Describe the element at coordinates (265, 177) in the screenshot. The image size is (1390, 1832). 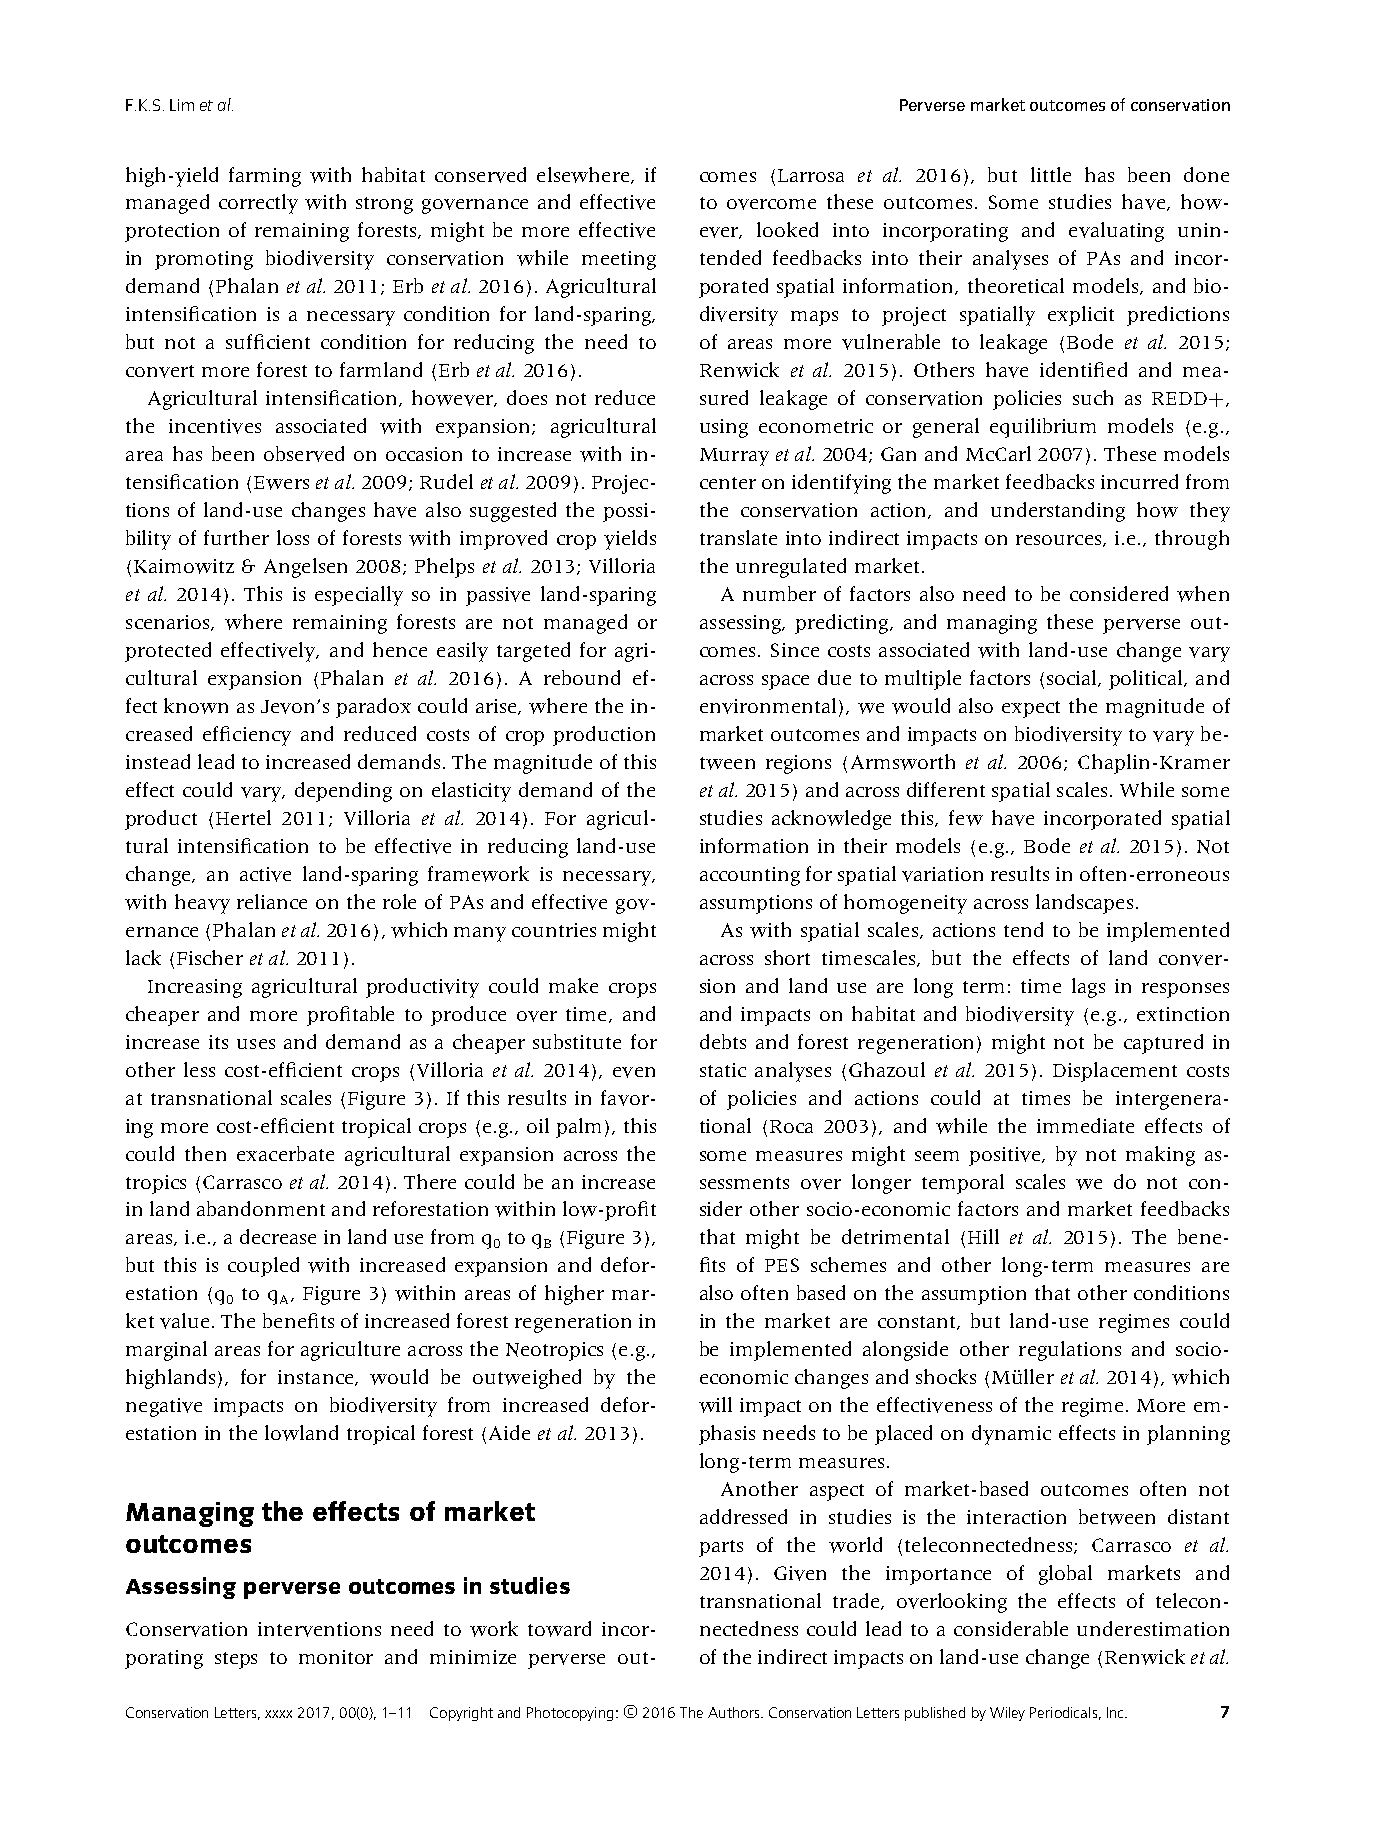
I see `farming` at that location.
